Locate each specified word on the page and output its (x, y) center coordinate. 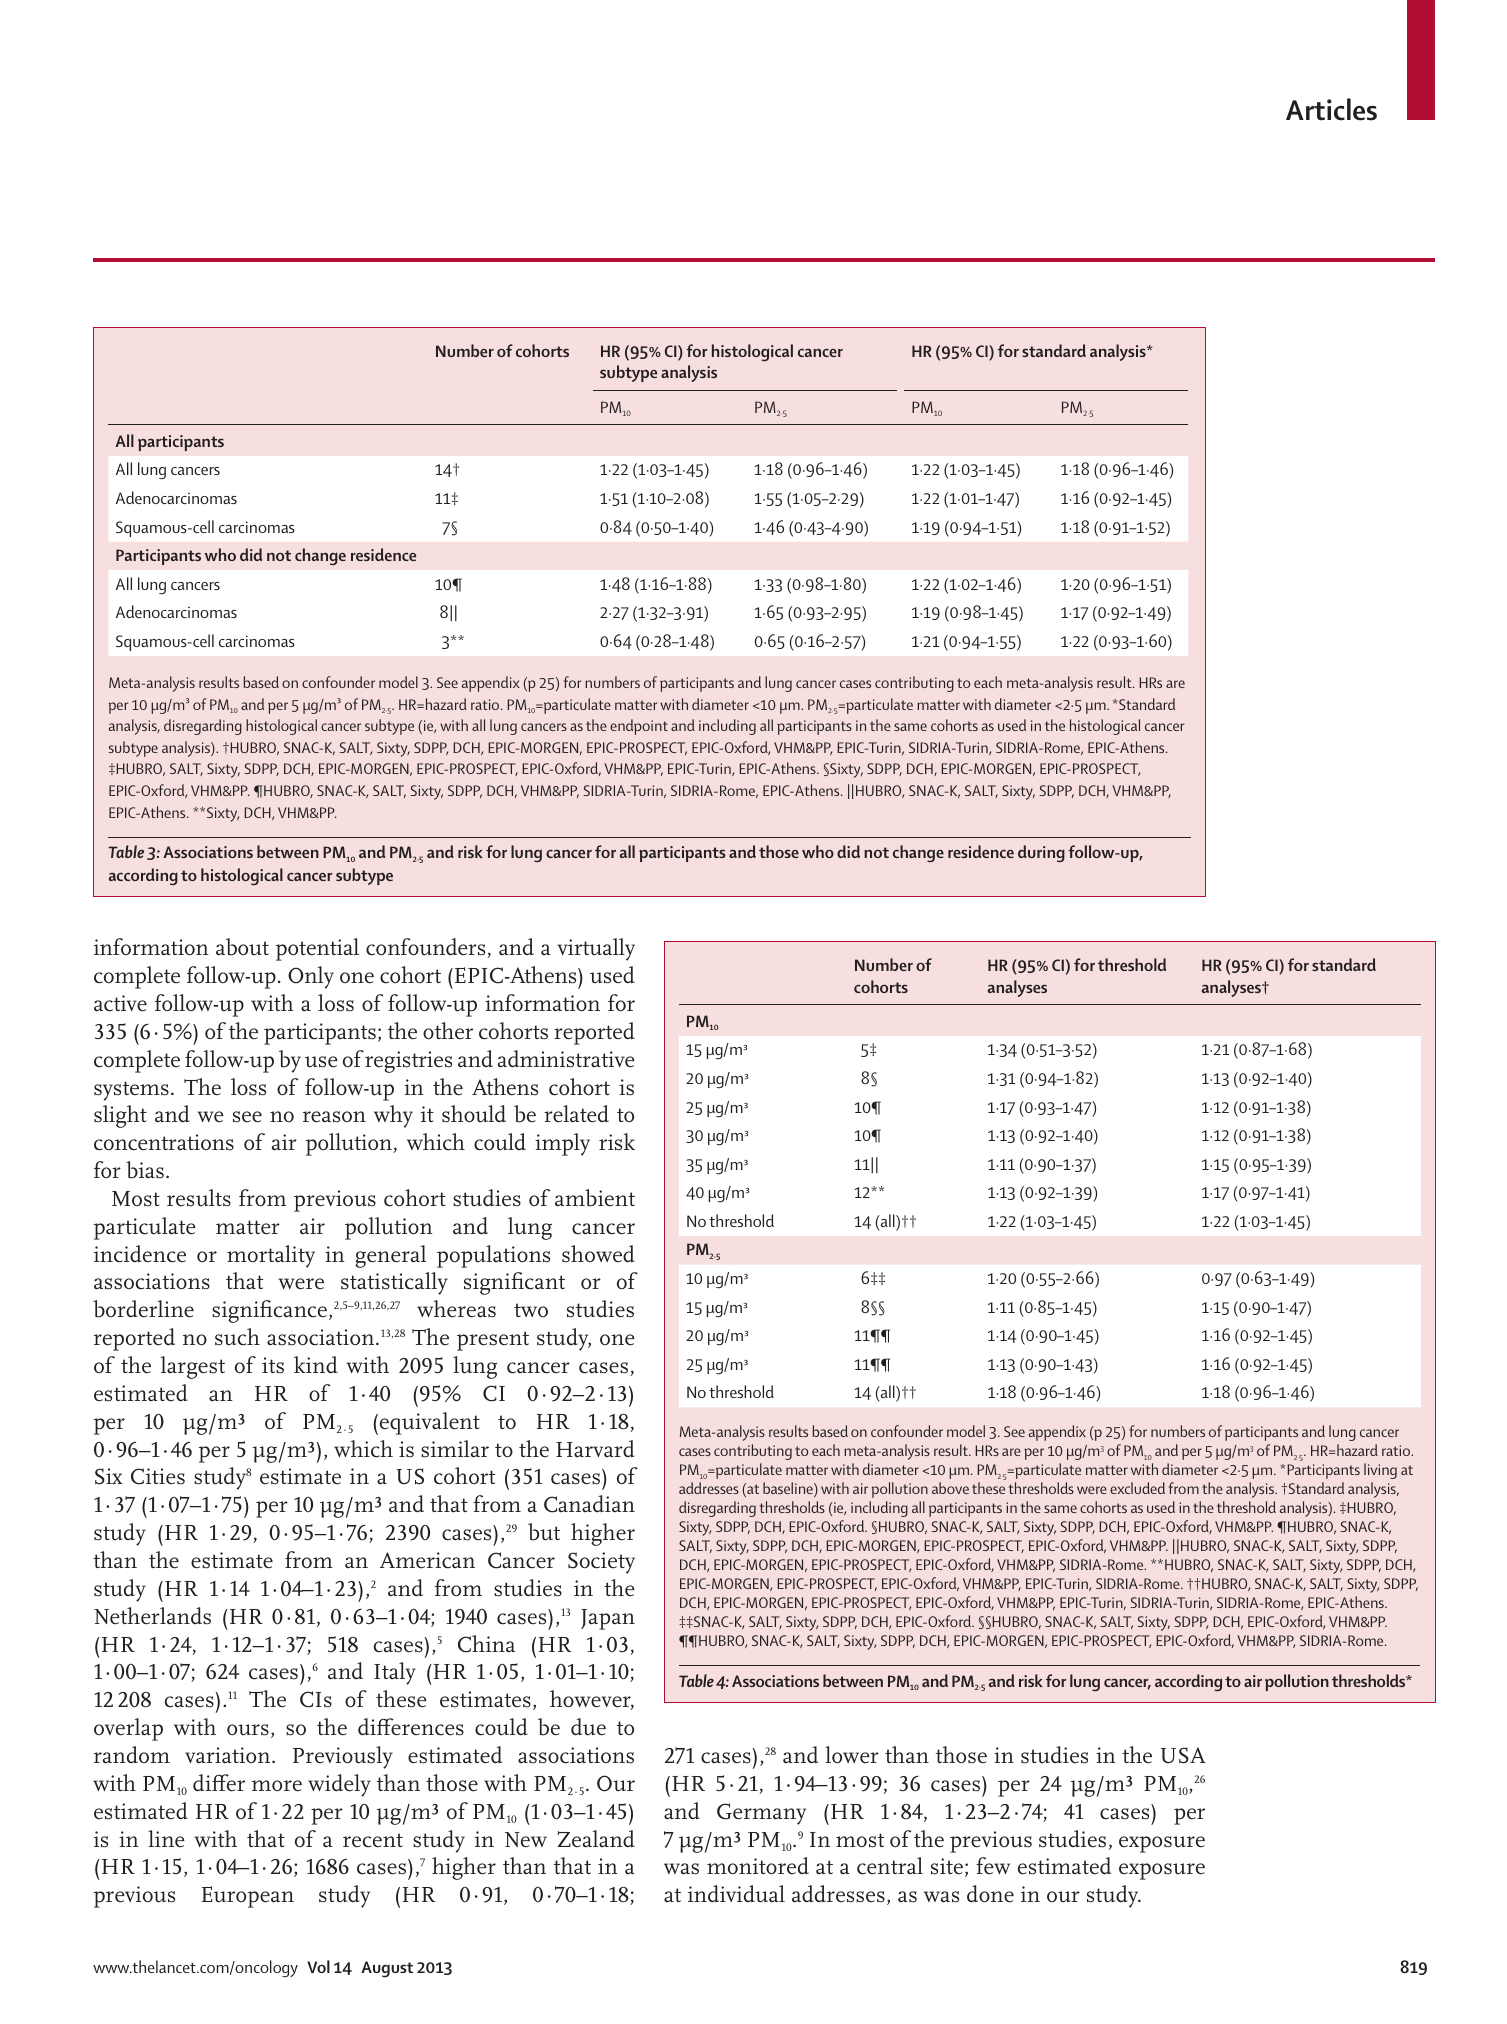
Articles (1331, 109)
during (1041, 853)
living (1380, 1471)
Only (311, 977)
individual (736, 1894)
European (248, 1897)
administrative (566, 1059)
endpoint (639, 727)
